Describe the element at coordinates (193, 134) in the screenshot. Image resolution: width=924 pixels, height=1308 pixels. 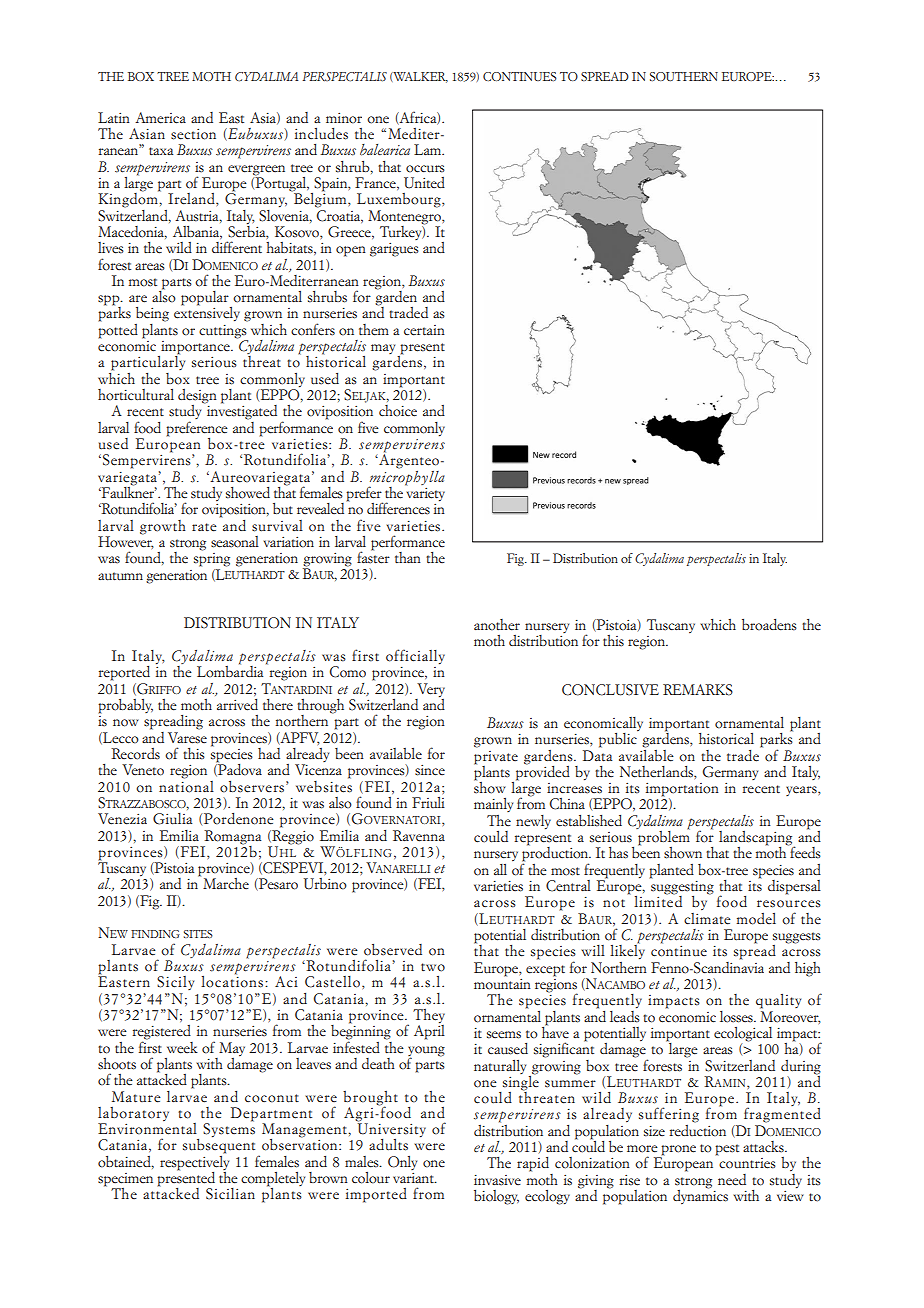
I see `section` at that location.
